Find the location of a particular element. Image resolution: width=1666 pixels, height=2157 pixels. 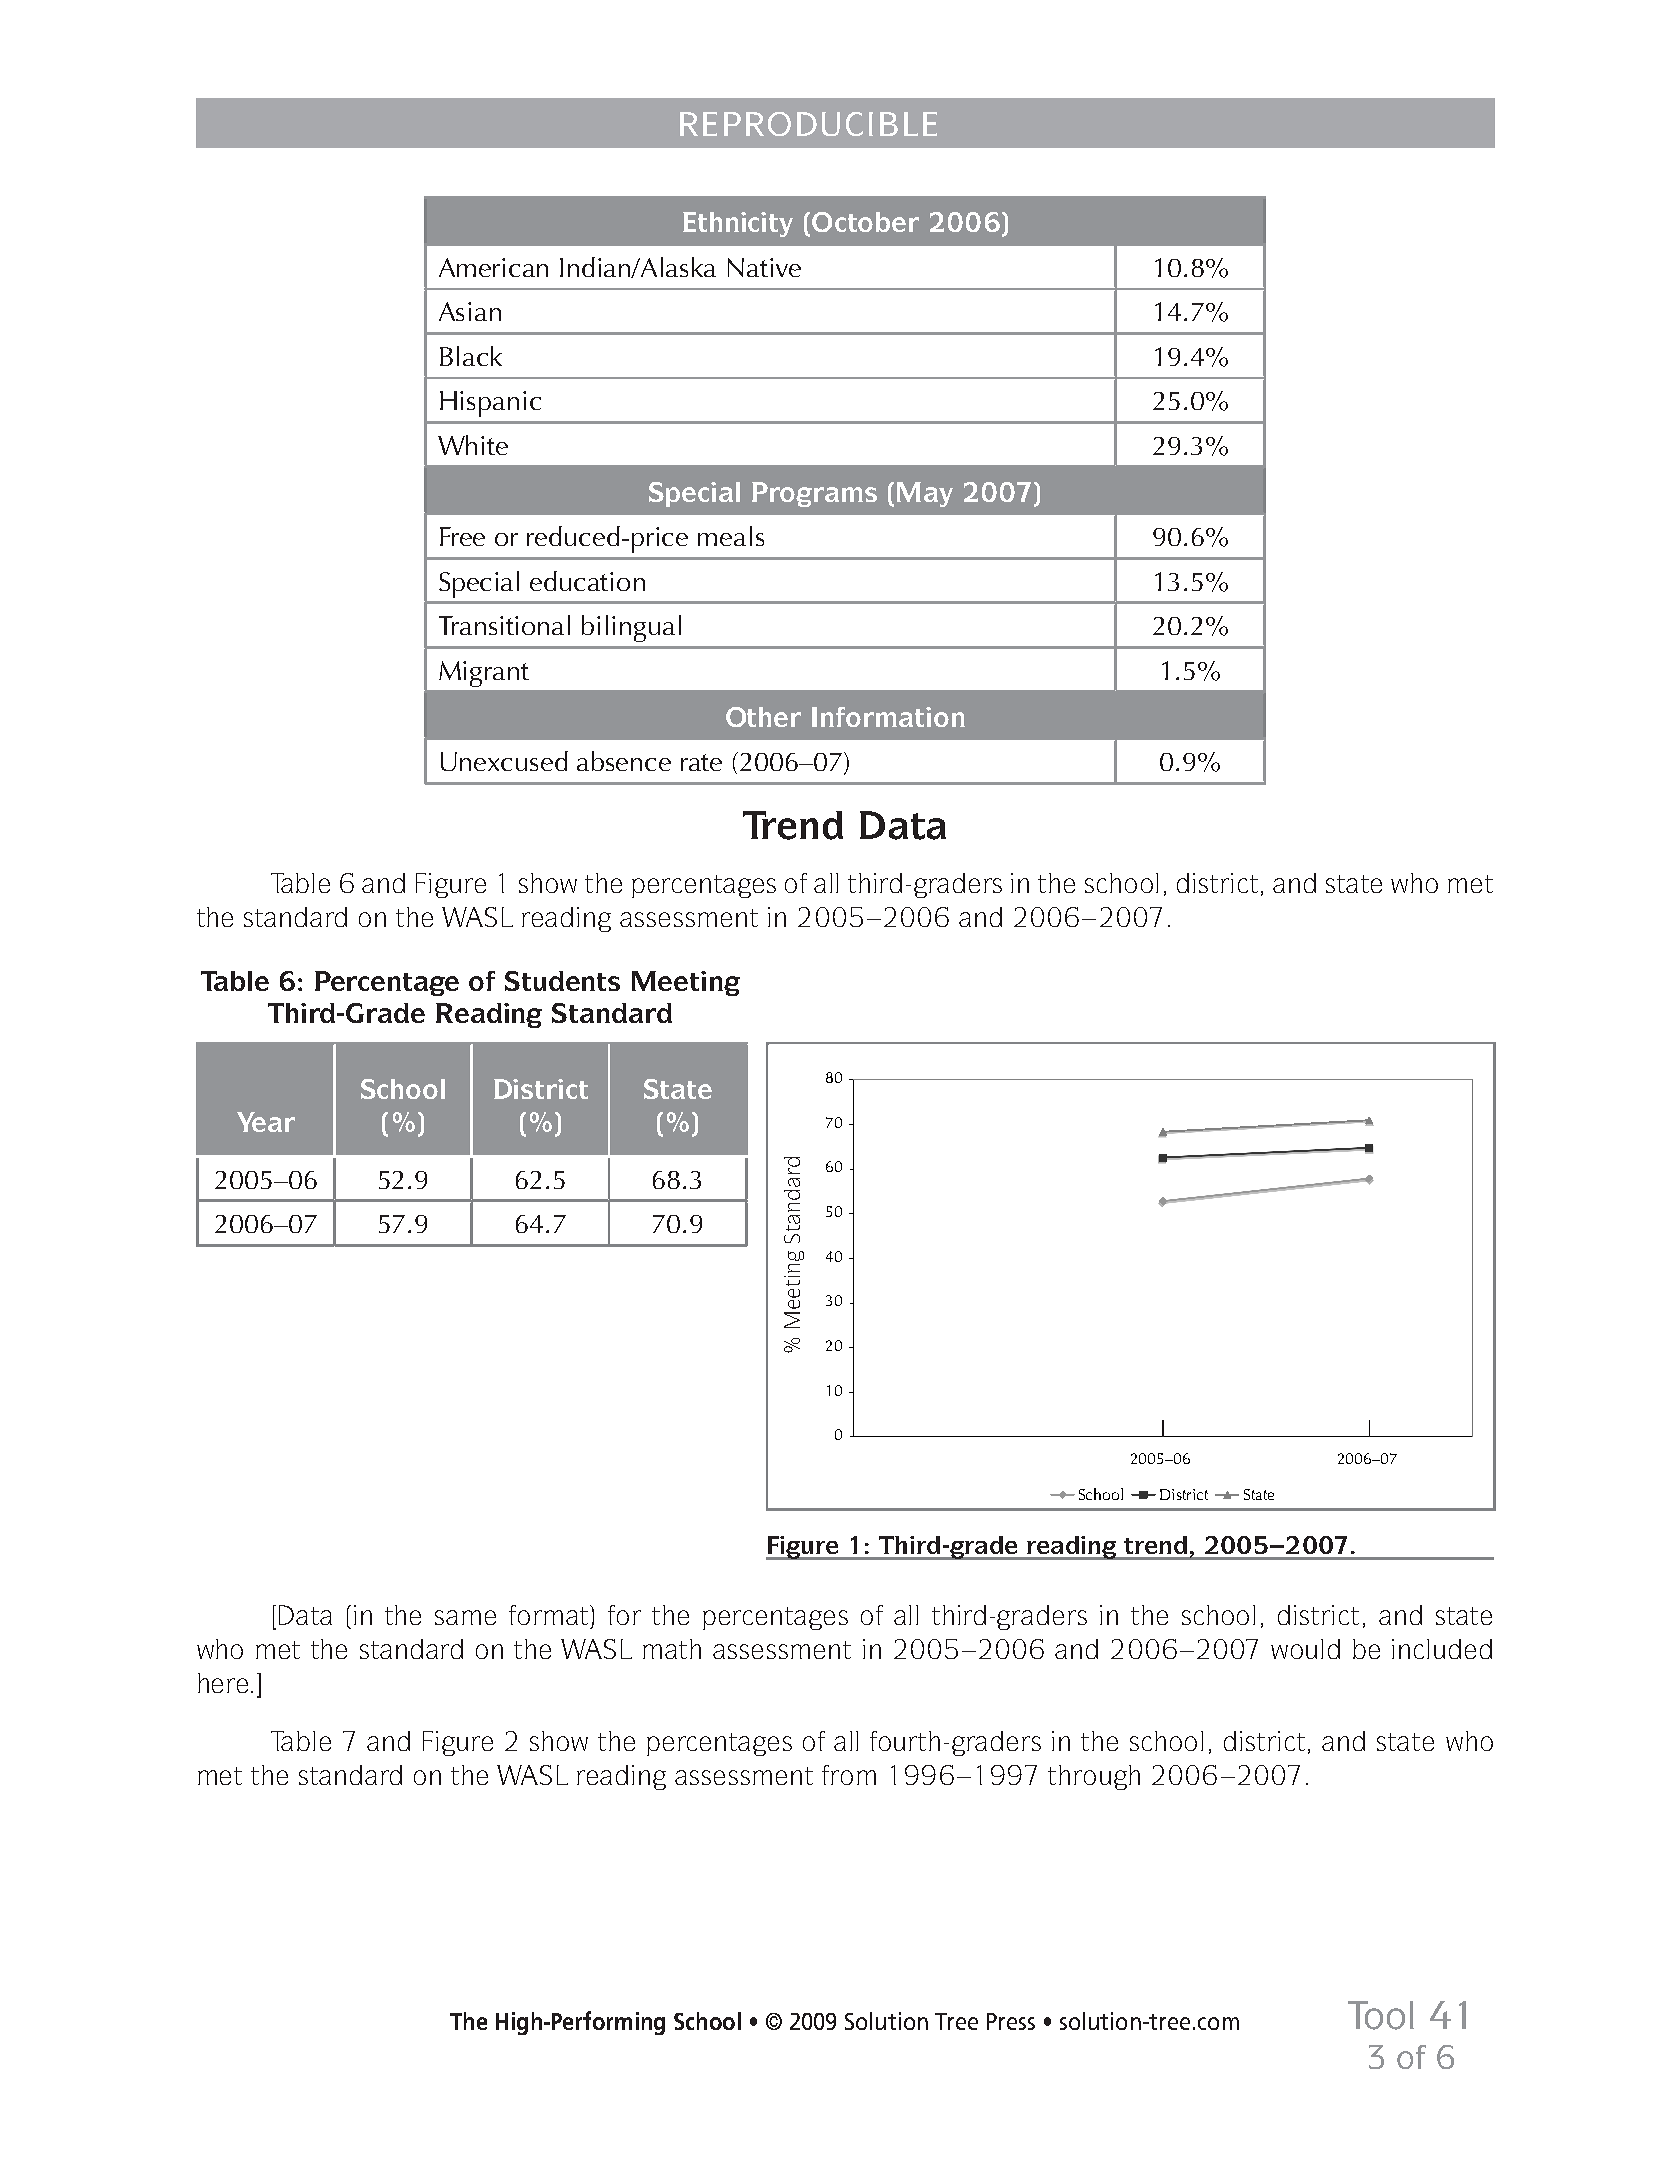

Tool is located at coordinates (1381, 2015).
